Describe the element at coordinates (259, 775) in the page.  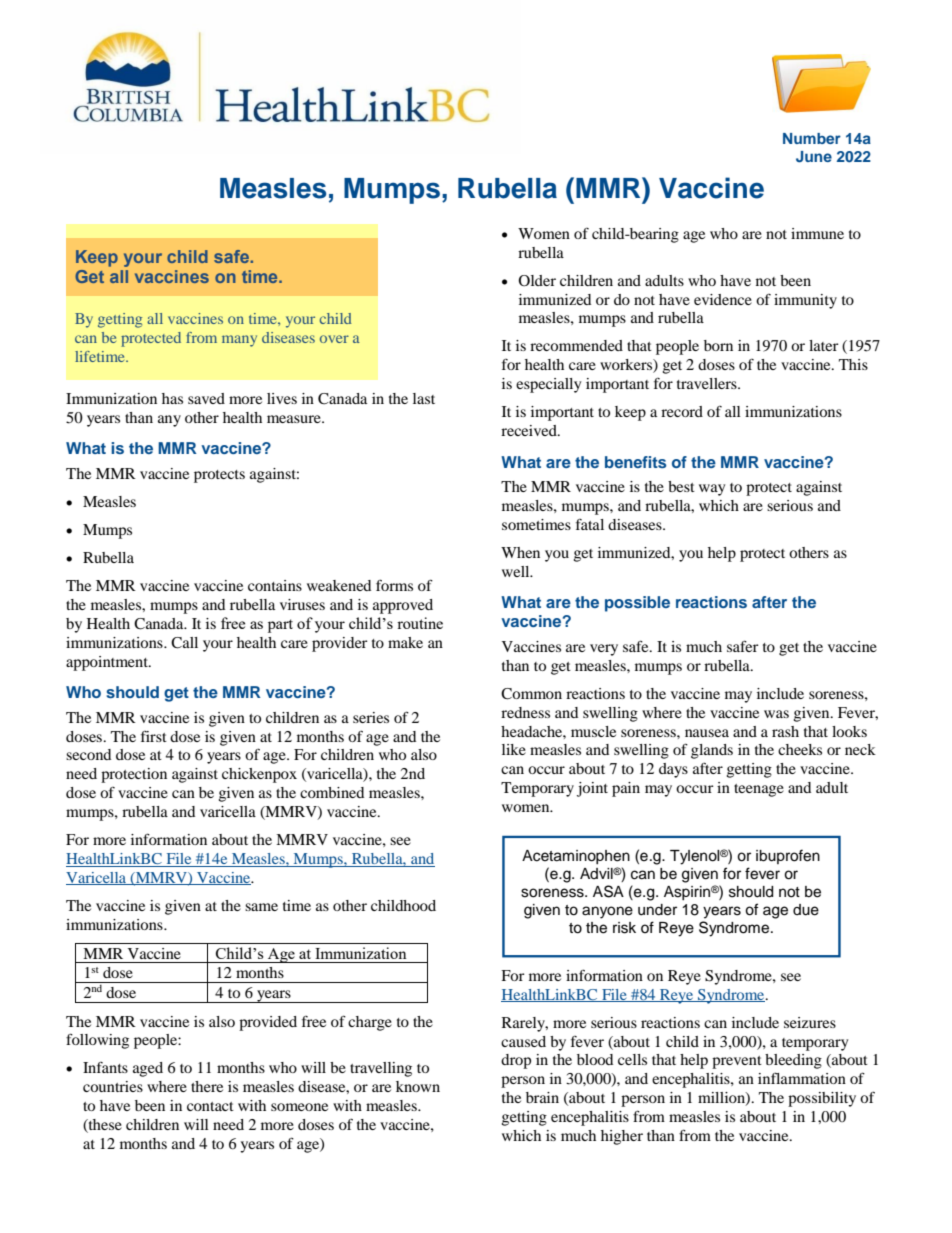
I see `chickenpox` at that location.
